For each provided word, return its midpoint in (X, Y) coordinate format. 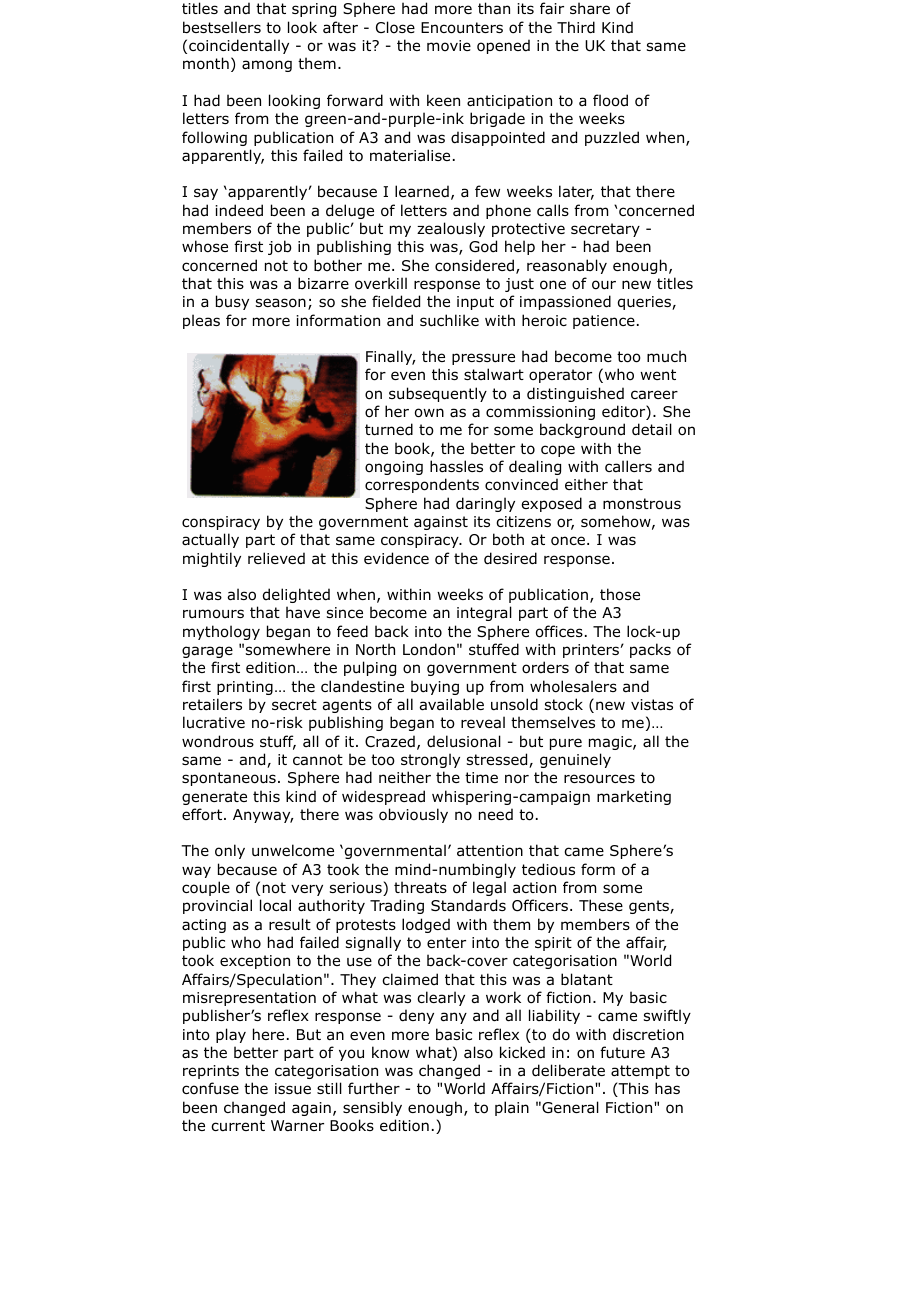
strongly (430, 760)
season (281, 303)
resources (599, 779)
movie (449, 45)
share (590, 8)
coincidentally (239, 46)
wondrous (218, 741)
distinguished (575, 394)
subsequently (438, 394)
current (238, 1125)
